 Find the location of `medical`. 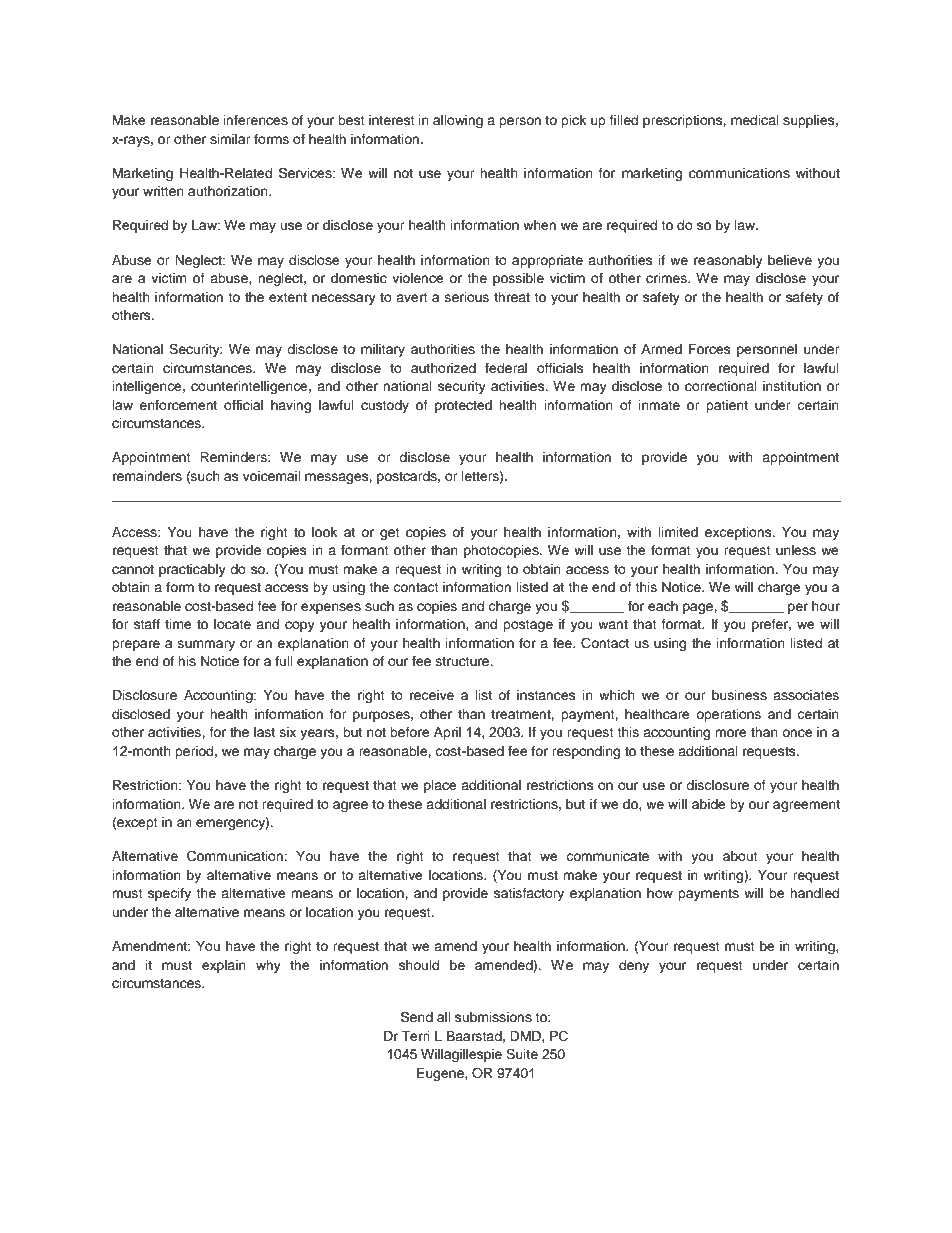

medical is located at coordinates (755, 120).
